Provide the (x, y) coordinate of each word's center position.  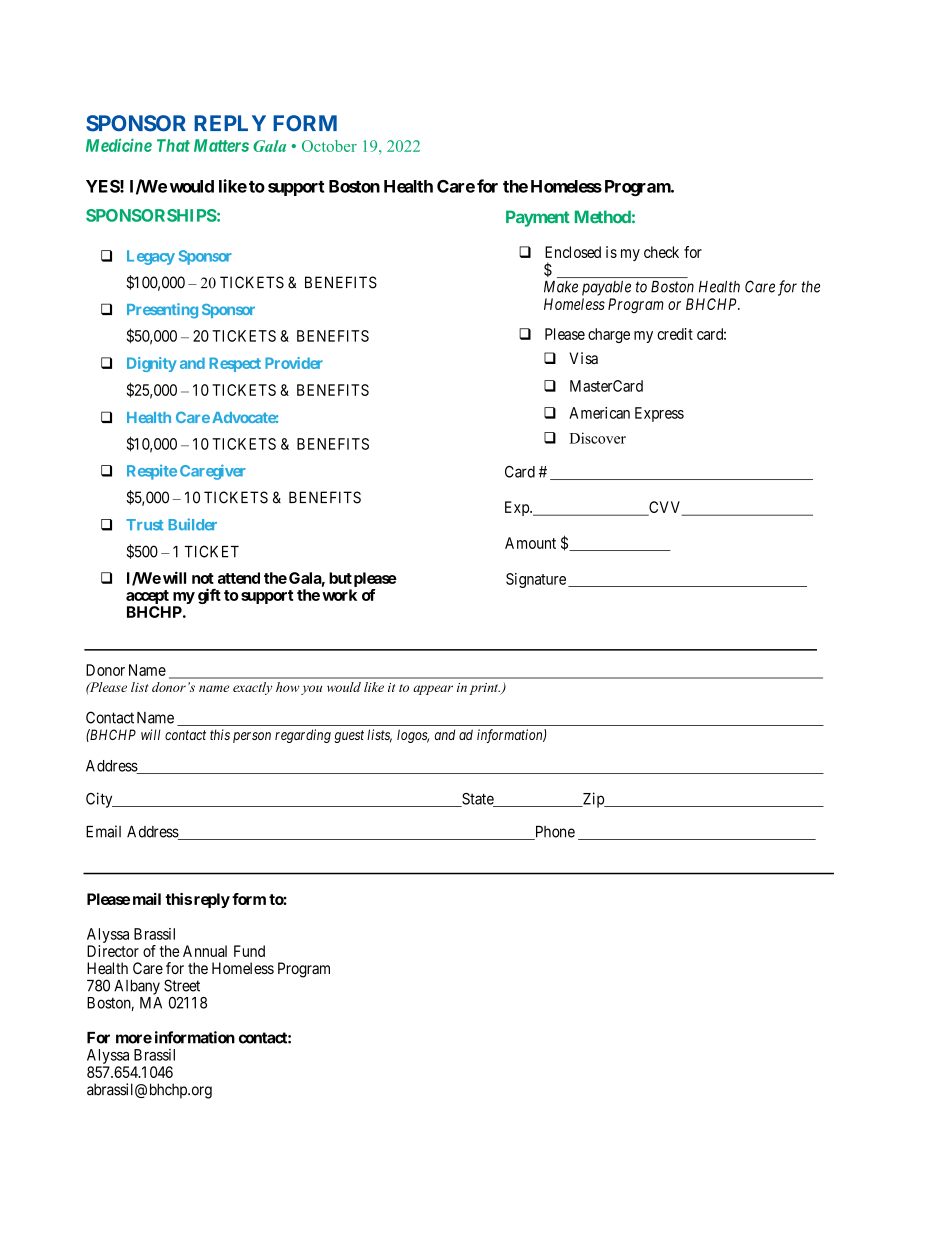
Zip (593, 800)
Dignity (152, 364)
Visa (583, 358)
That (173, 145)
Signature (536, 580)
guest (349, 736)
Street (182, 985)
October (329, 146)
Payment (538, 218)
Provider (294, 363)
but (340, 578)
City (100, 800)
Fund (249, 951)
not (203, 578)
